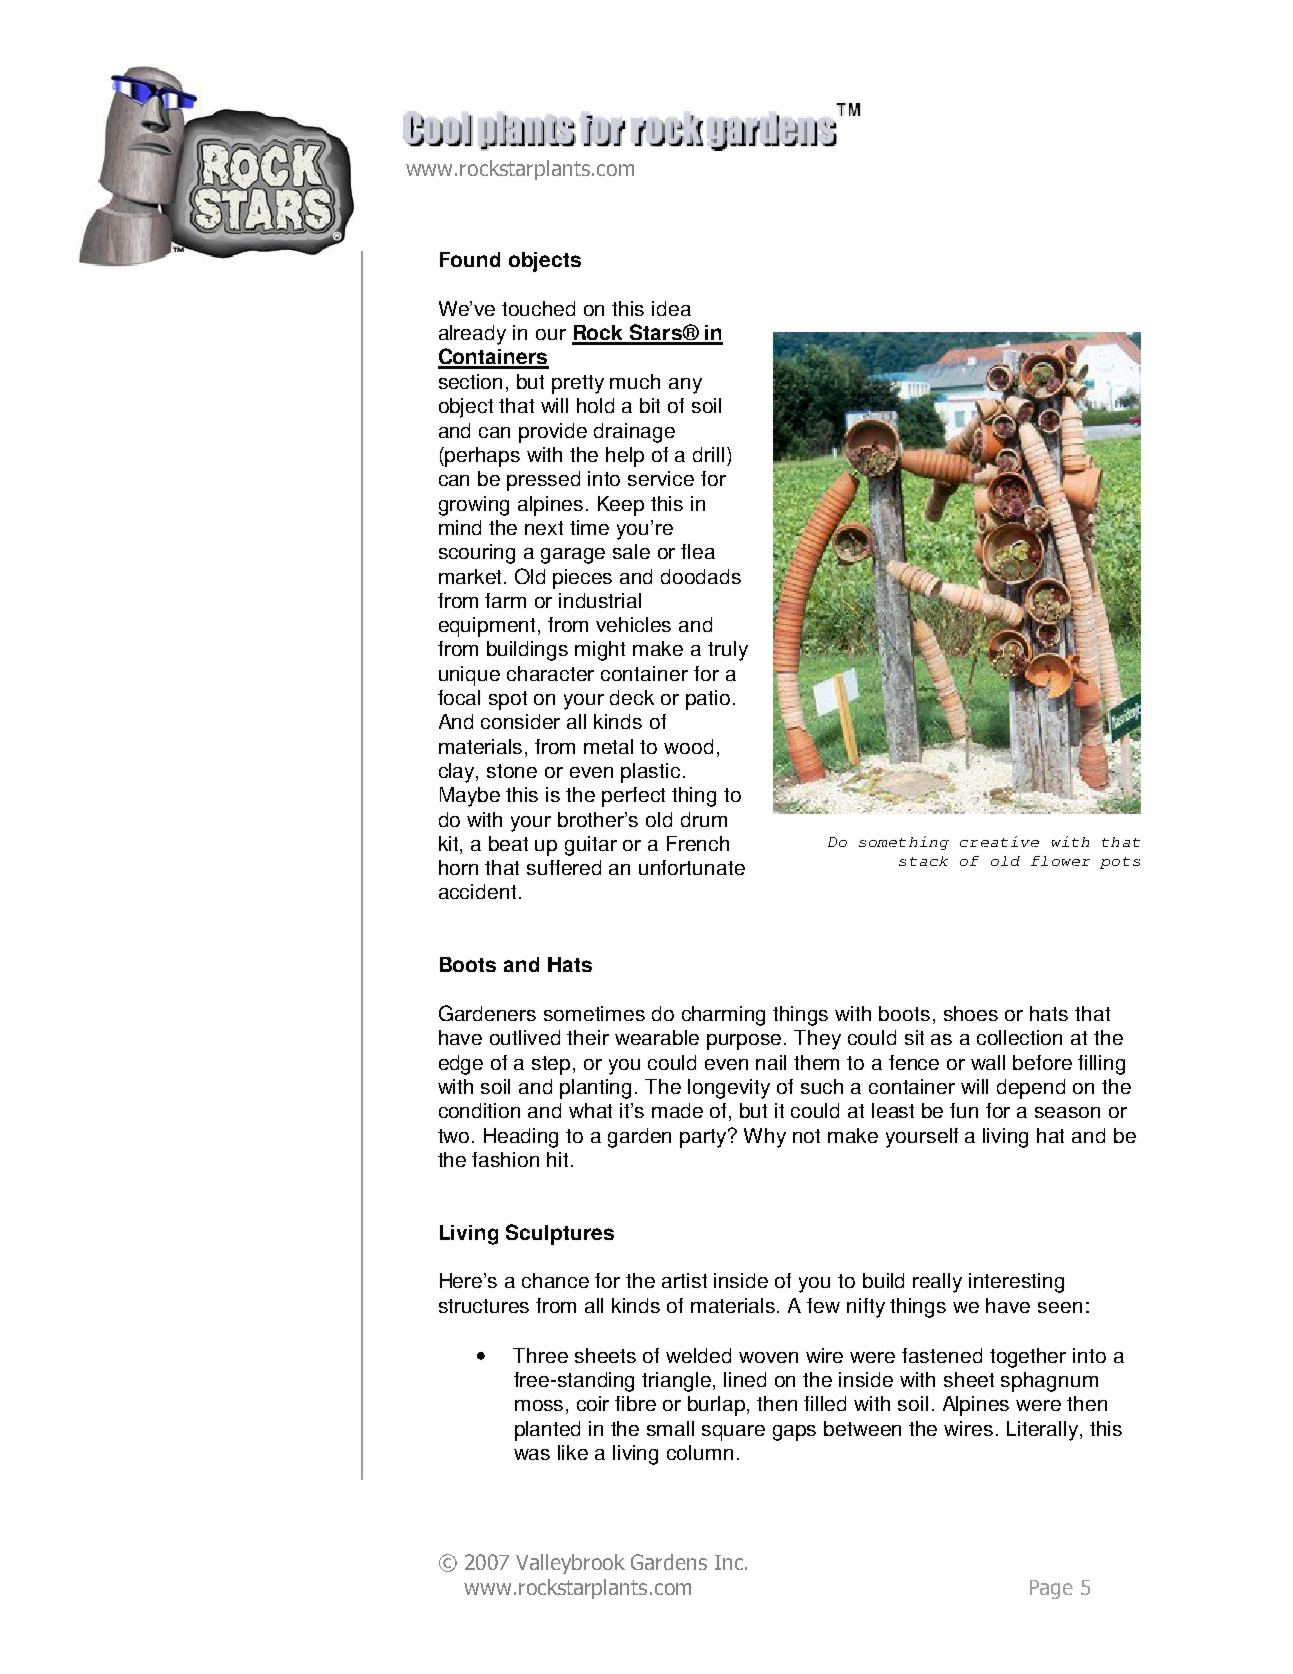 The image size is (1293, 1674). I want to click on touched, so click(538, 308).
